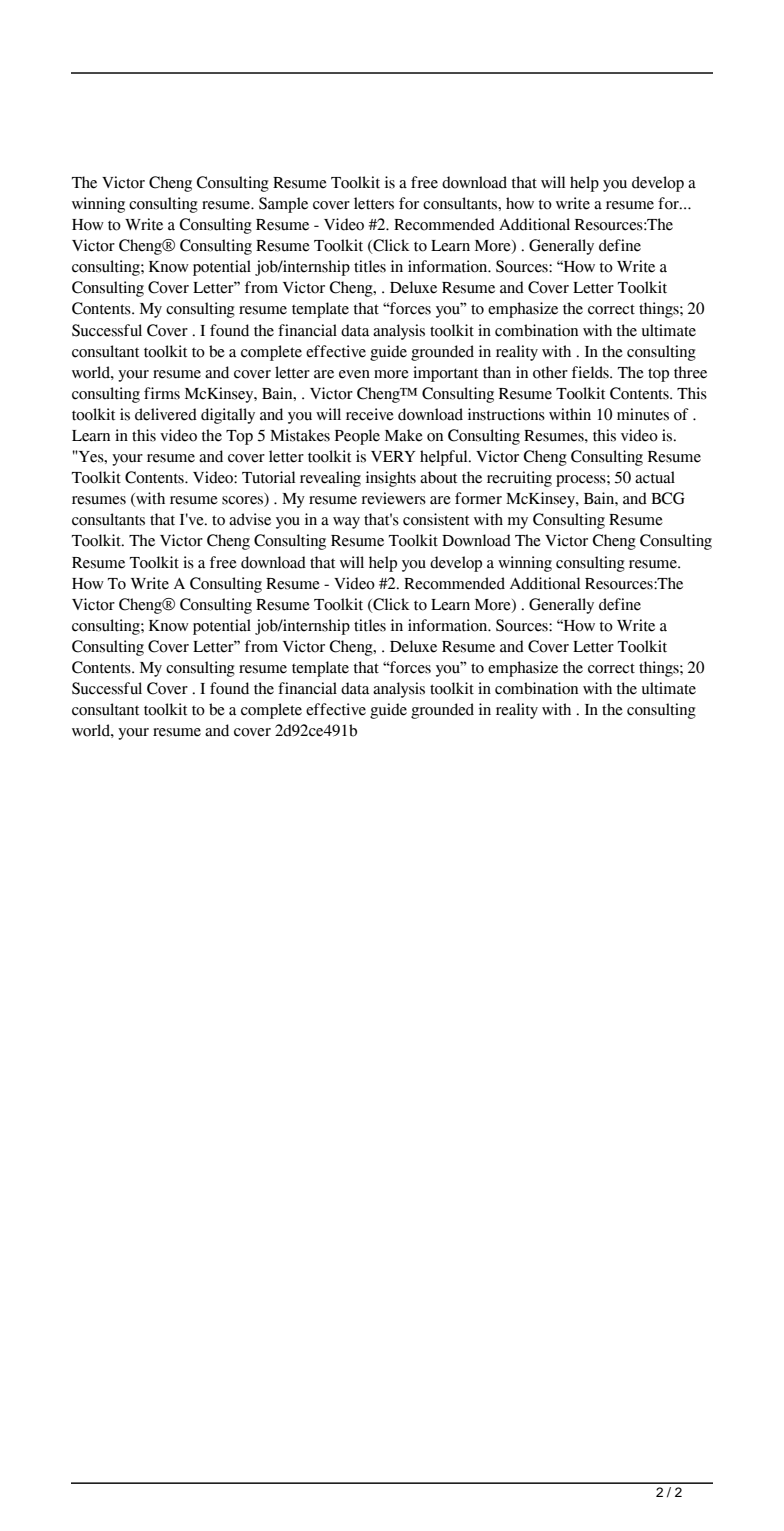 The image size is (784, 1531). What do you see at coordinates (354, 374) in the image?
I see `even` at bounding box center [354, 374].
